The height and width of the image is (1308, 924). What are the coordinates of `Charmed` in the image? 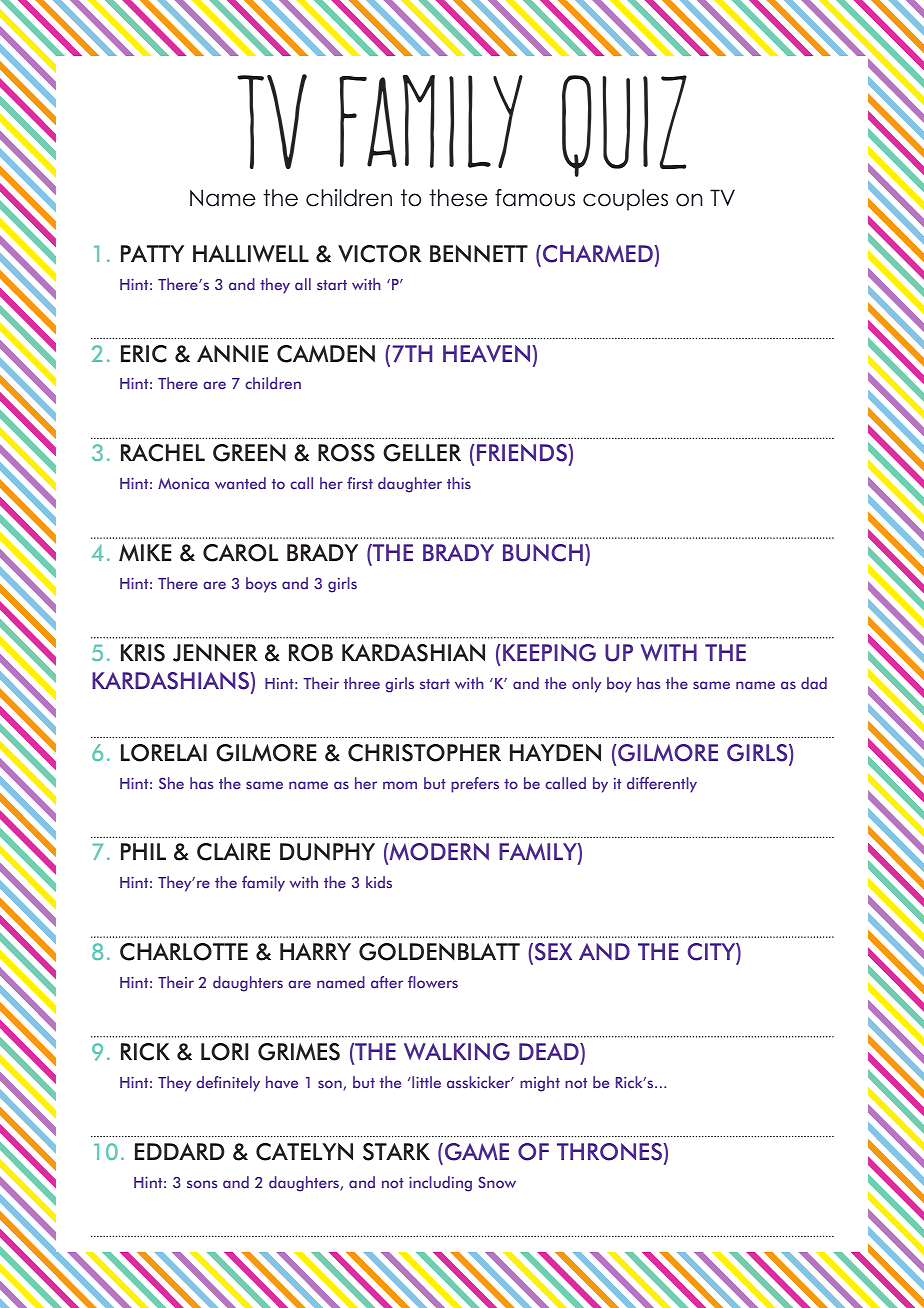 It's located at (597, 254).
